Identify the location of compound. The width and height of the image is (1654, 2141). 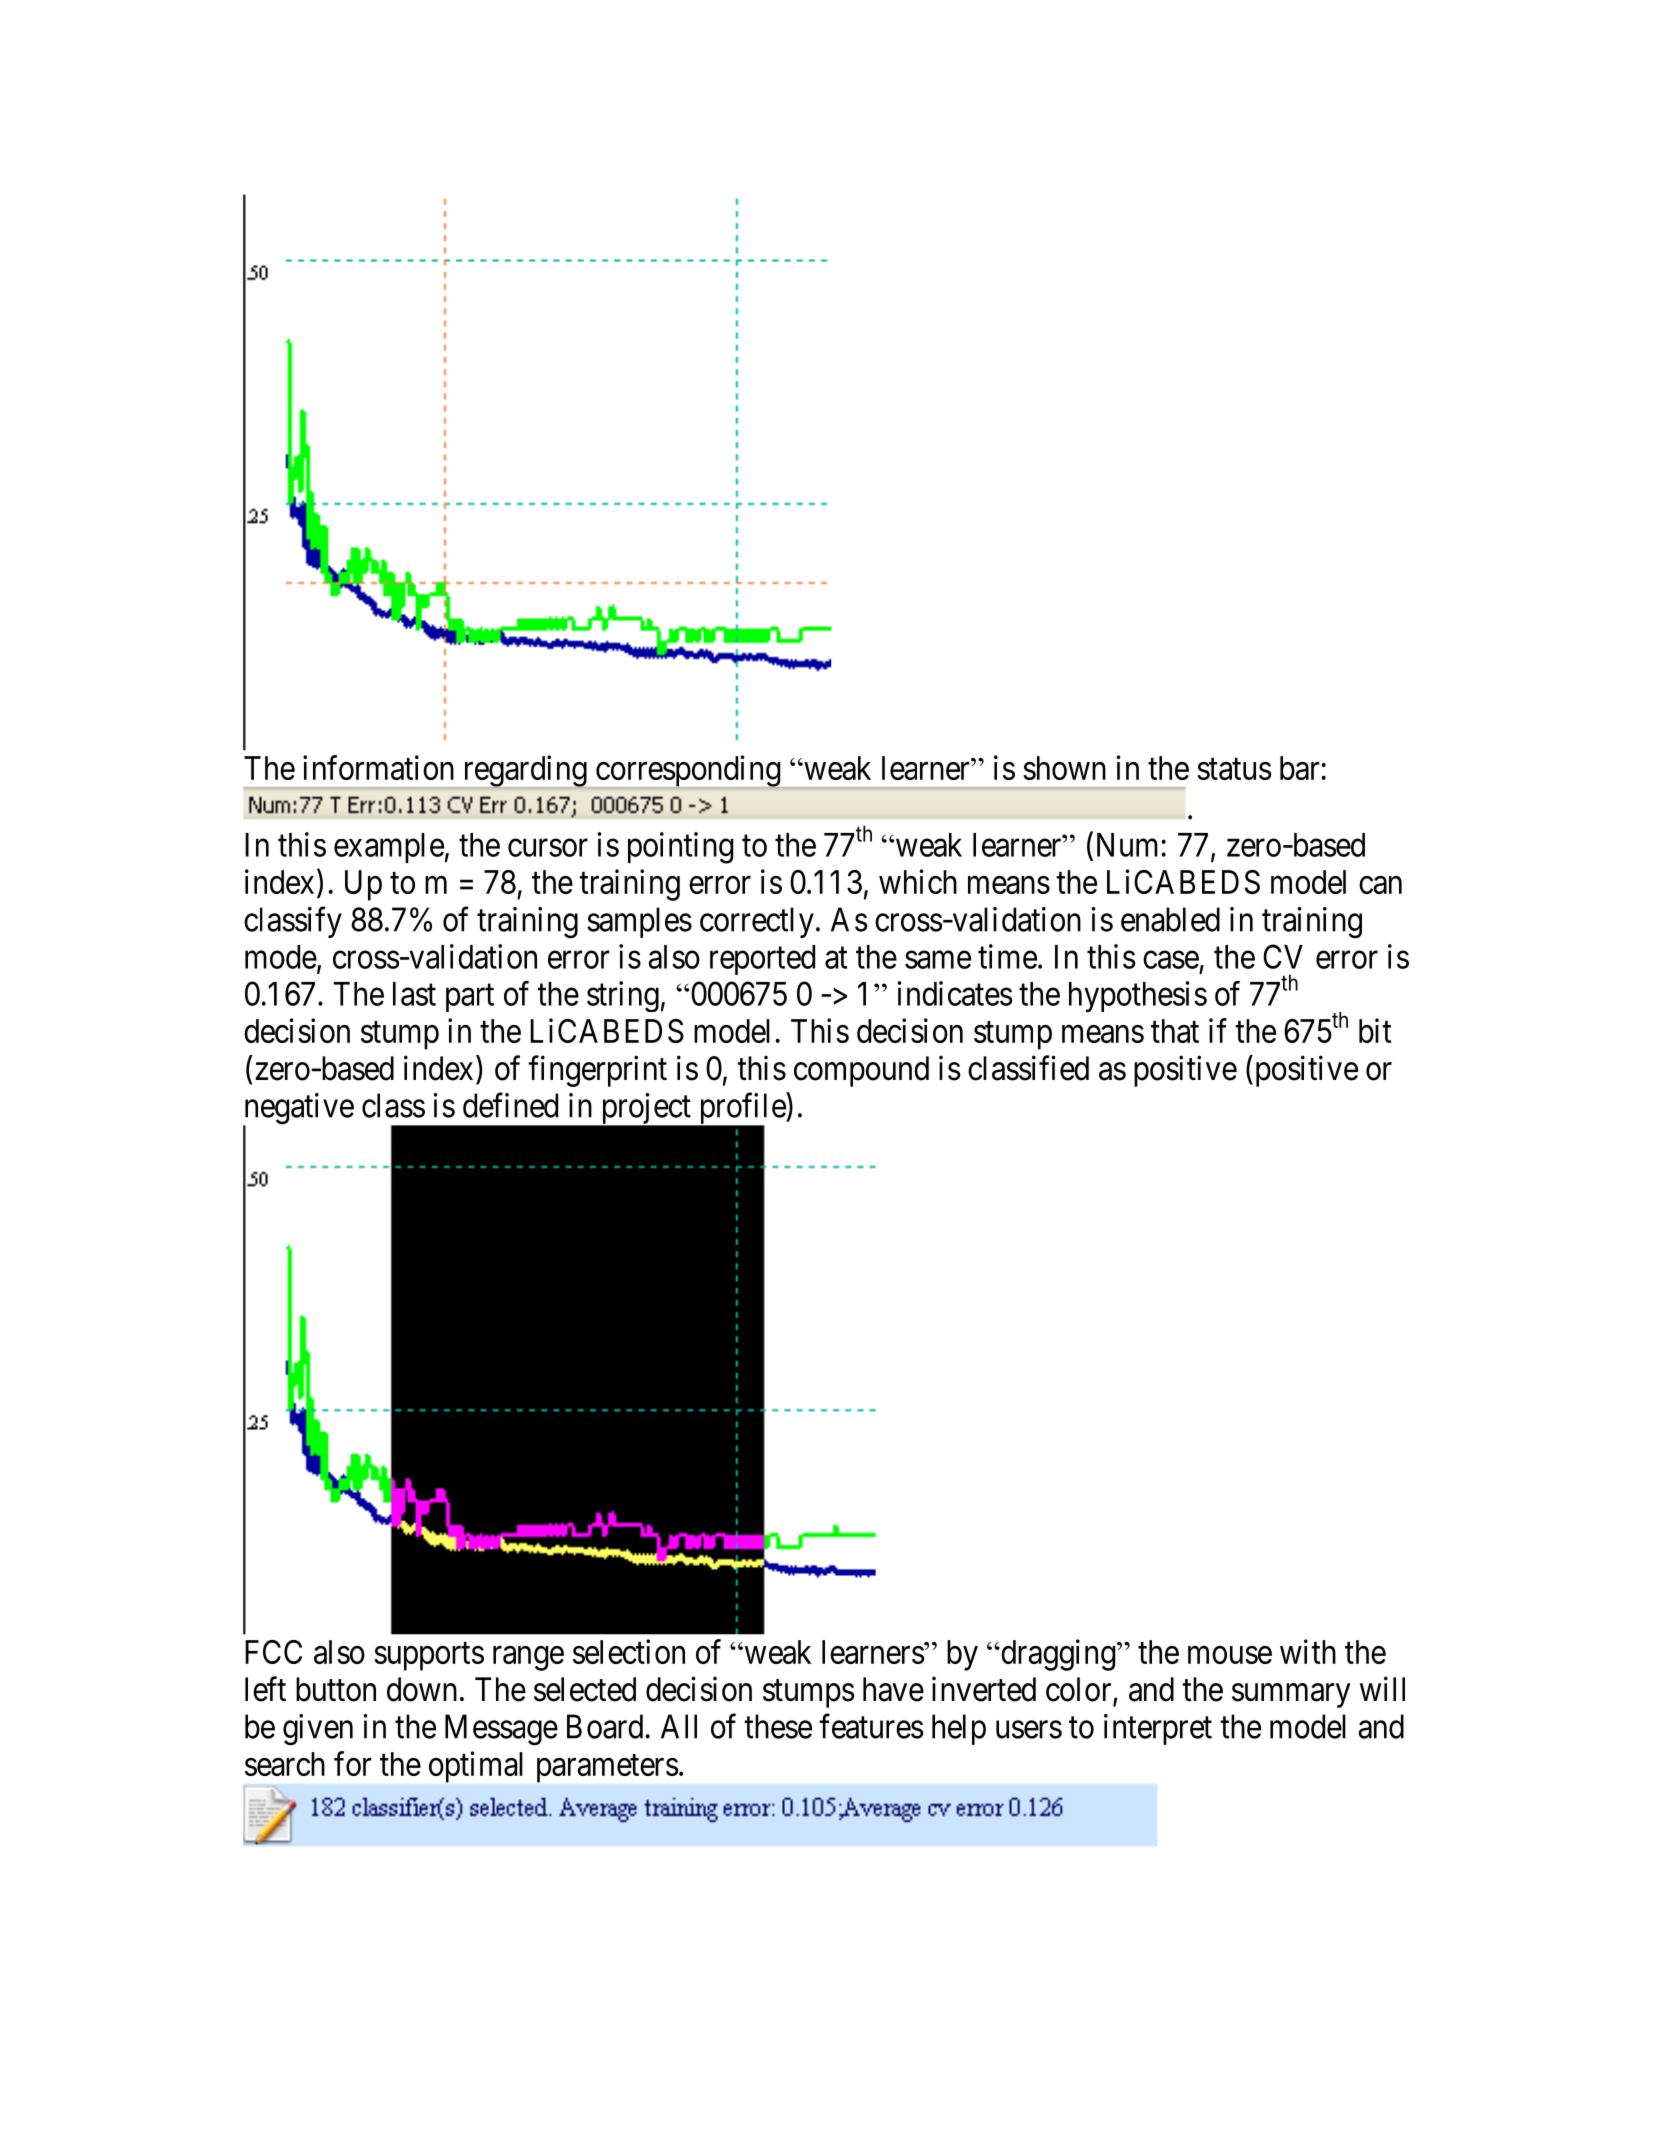
(861, 1071).
